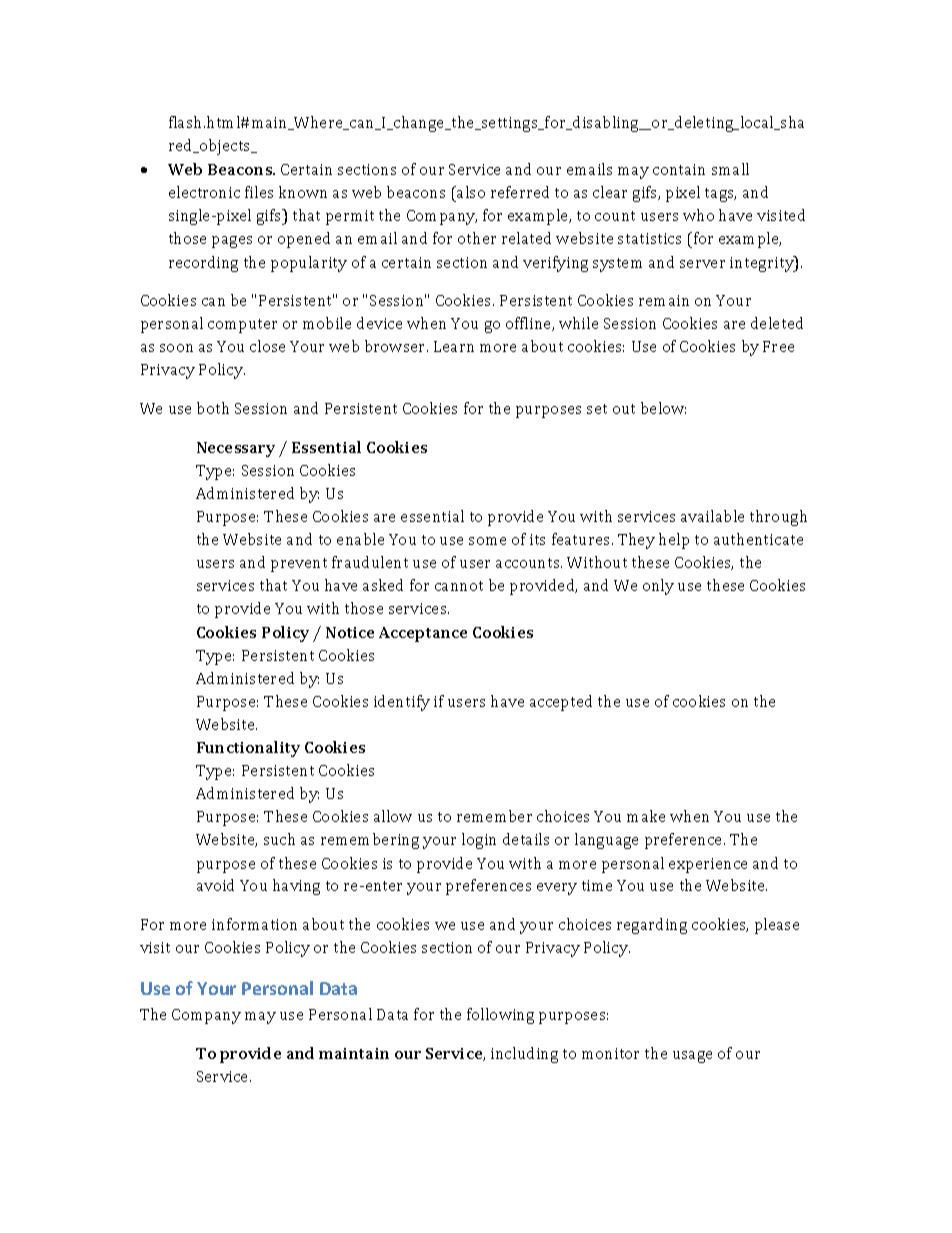 The image size is (952, 1233). I want to click on who, so click(698, 215).
